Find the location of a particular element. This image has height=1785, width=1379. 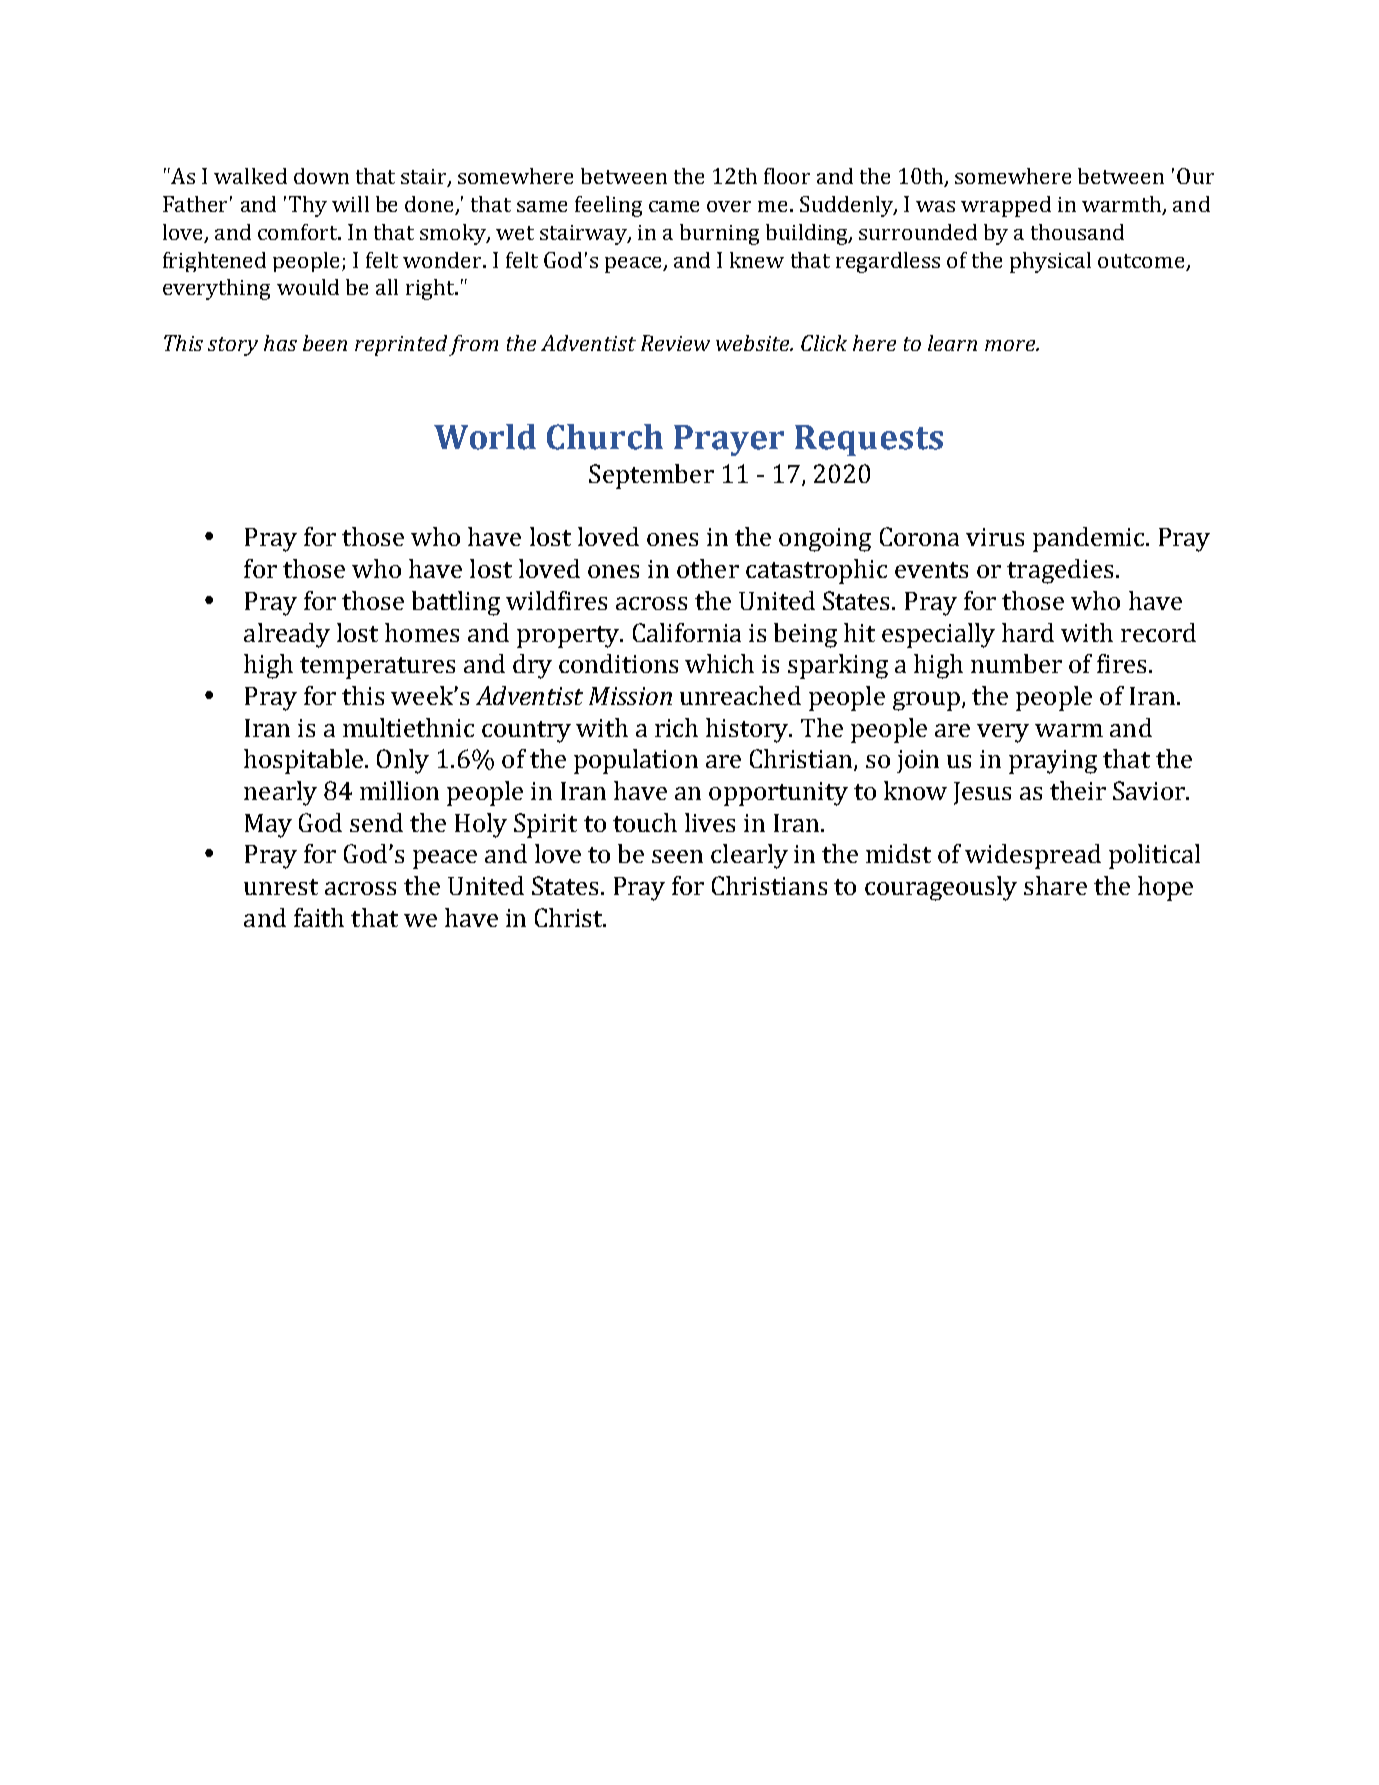

World is located at coordinates (485, 437).
